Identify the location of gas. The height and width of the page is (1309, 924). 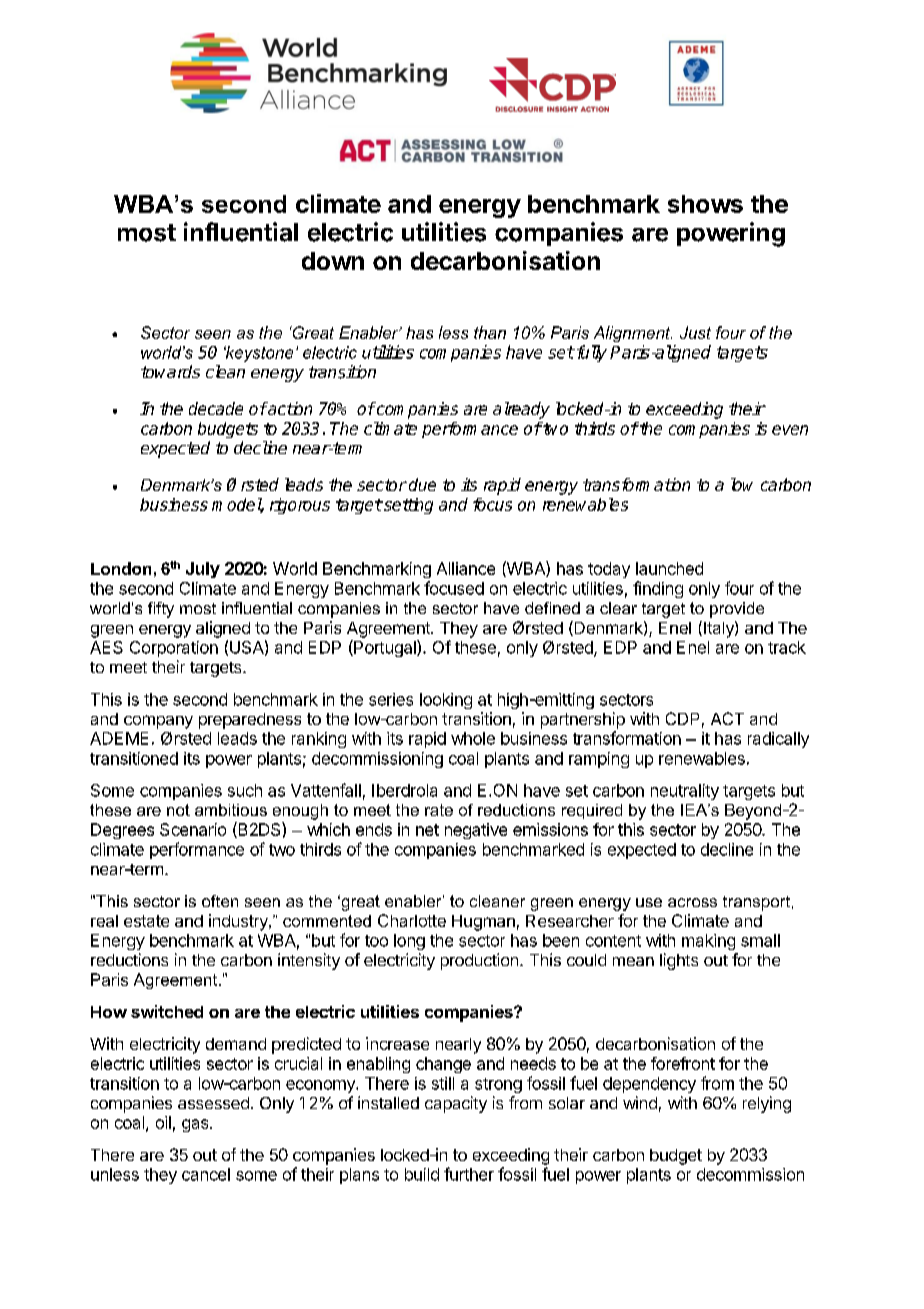
(196, 1125).
